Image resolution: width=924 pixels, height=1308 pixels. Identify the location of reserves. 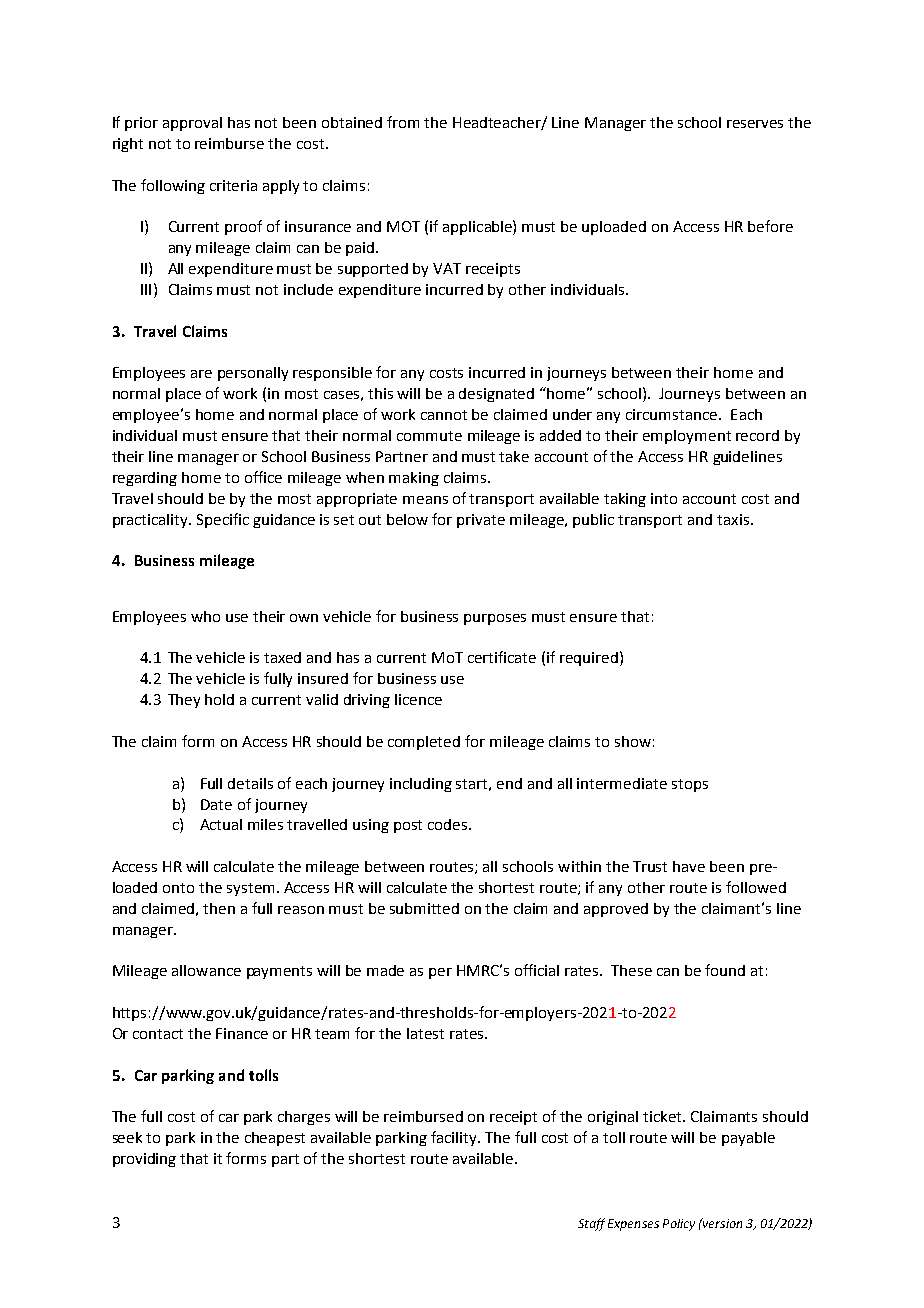
(755, 124).
